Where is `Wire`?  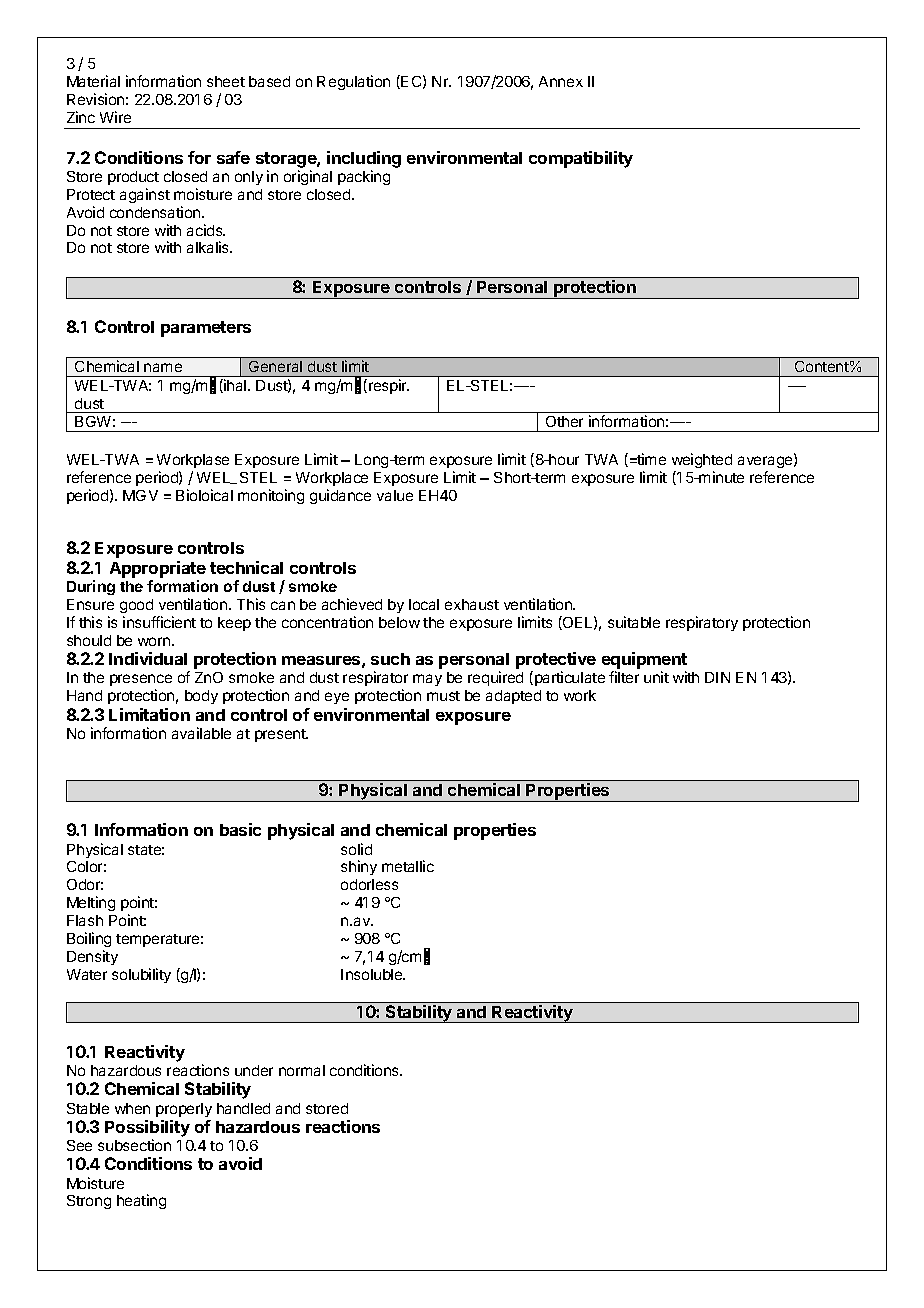
Wire is located at coordinates (115, 117).
